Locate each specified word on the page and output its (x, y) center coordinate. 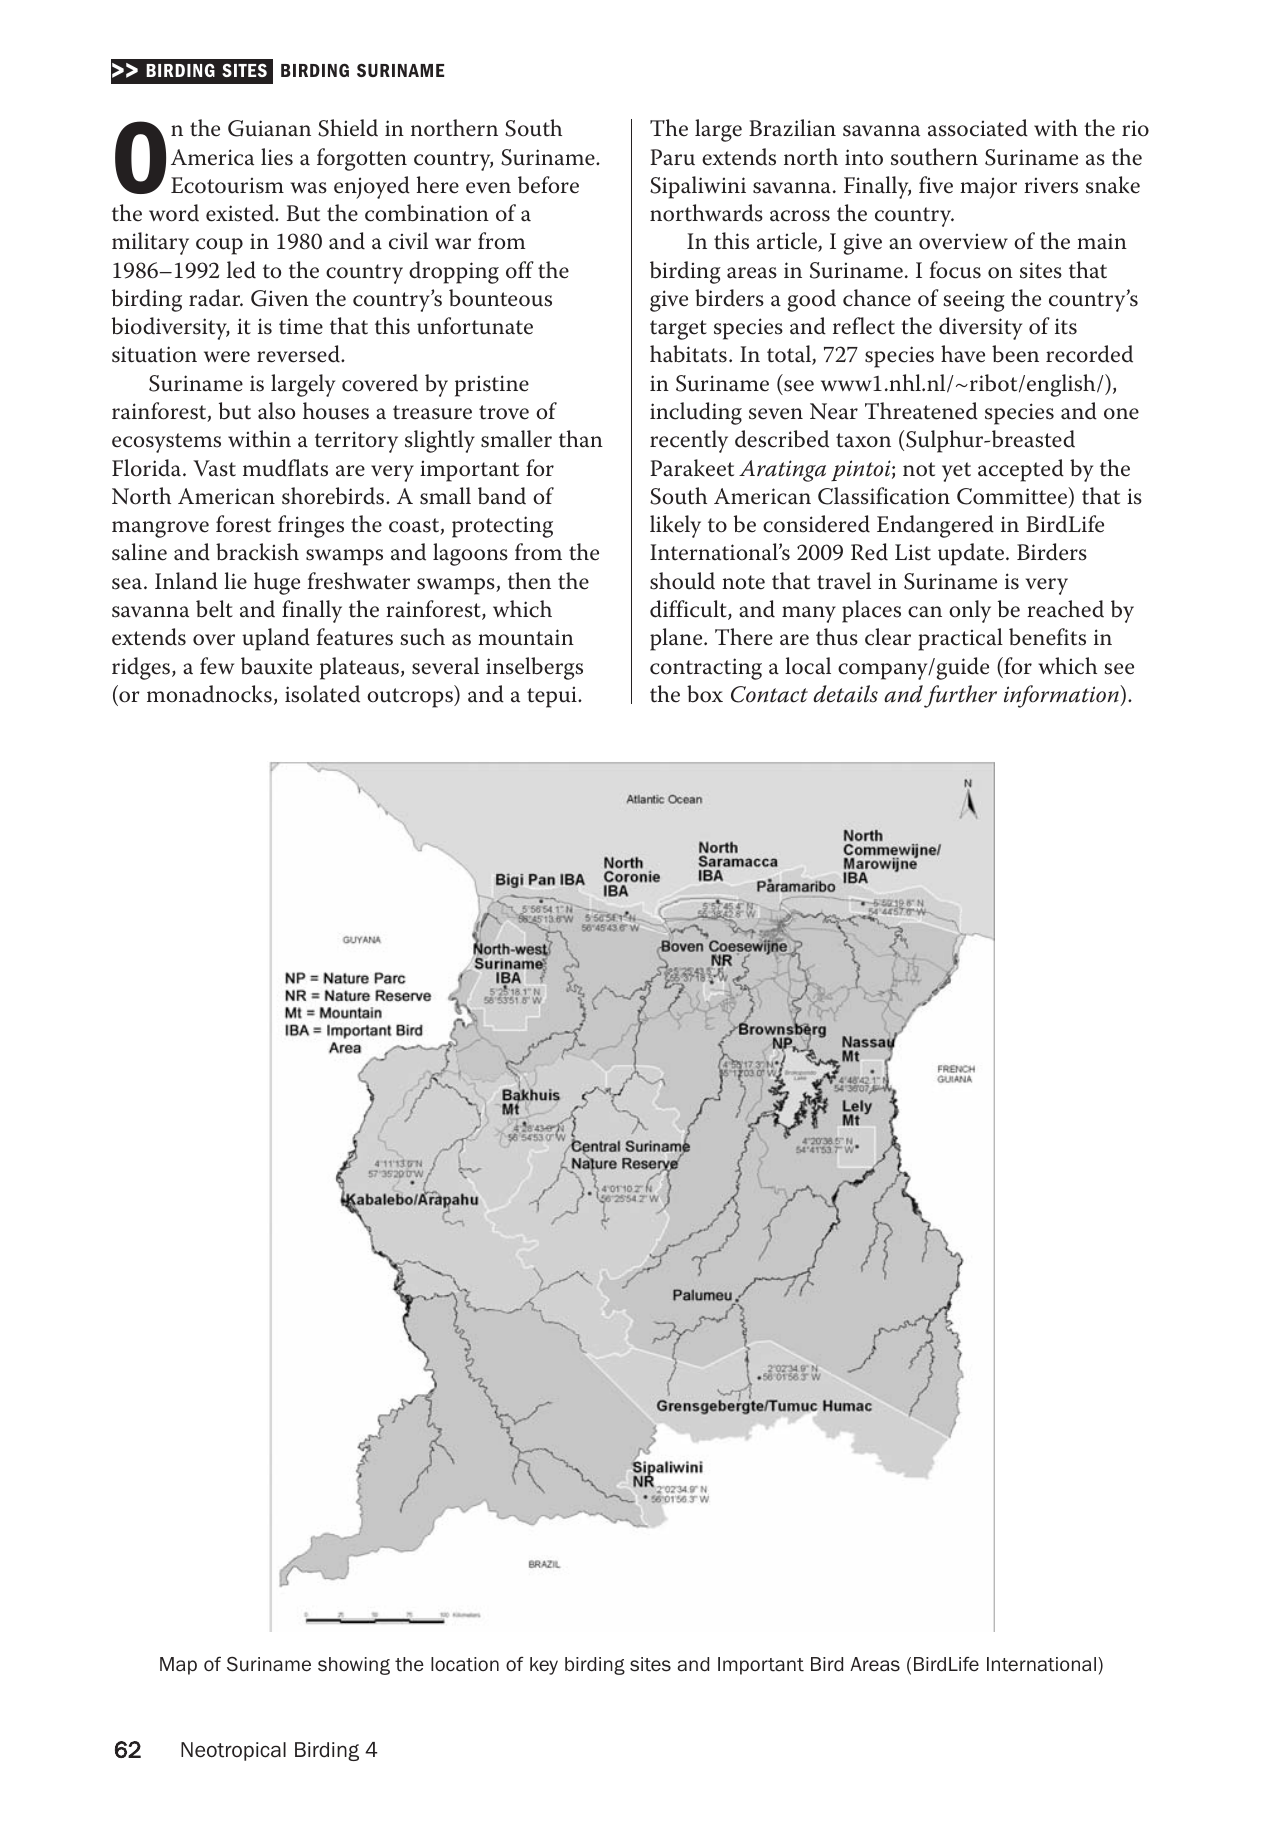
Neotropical (233, 1751)
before (548, 185)
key (544, 1666)
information (1062, 696)
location (465, 1664)
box (705, 694)
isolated (322, 694)
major (988, 188)
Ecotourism (227, 185)
